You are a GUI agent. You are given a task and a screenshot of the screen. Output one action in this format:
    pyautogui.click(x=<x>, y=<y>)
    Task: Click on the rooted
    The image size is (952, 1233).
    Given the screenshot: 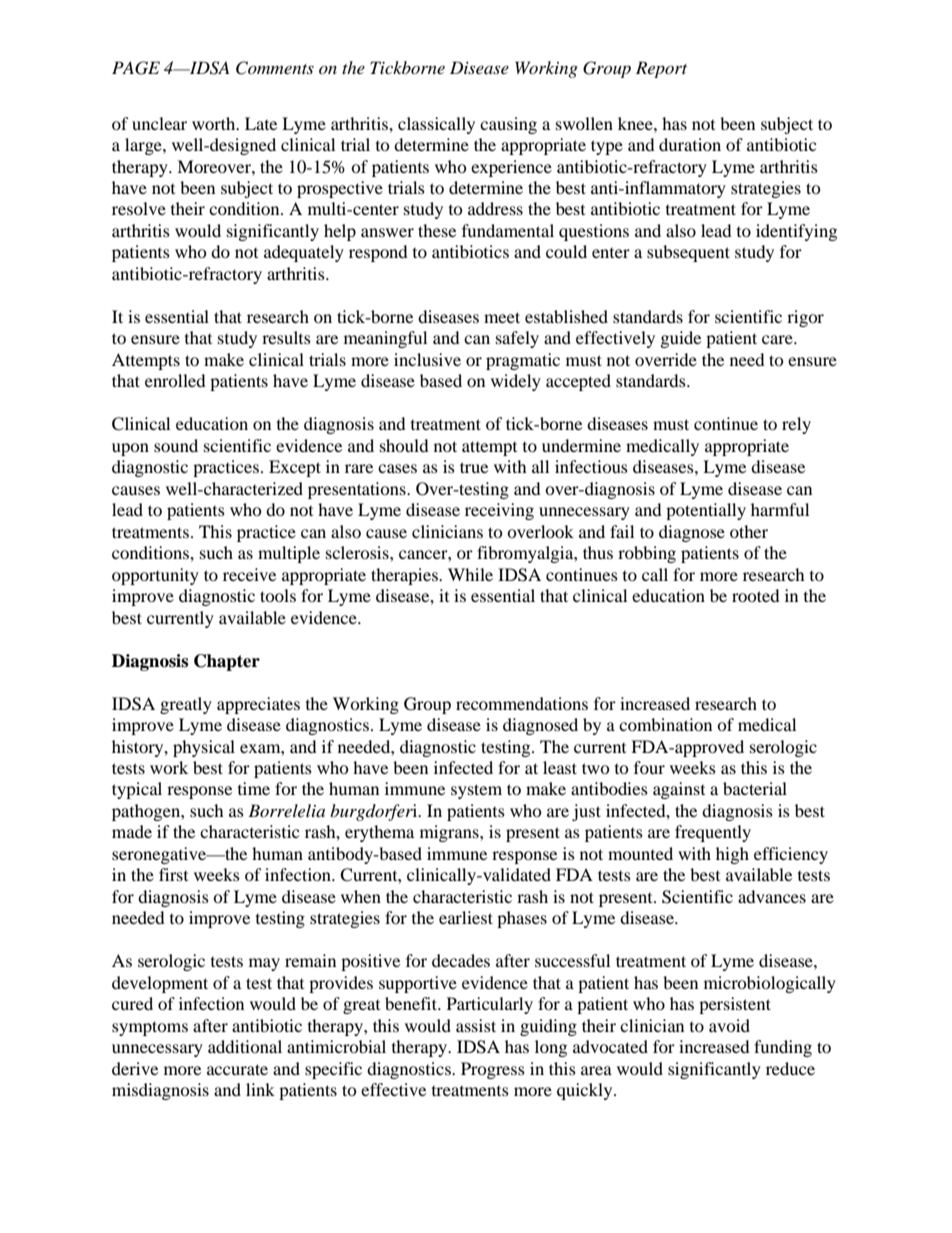 What is the action you would take?
    pyautogui.click(x=756, y=595)
